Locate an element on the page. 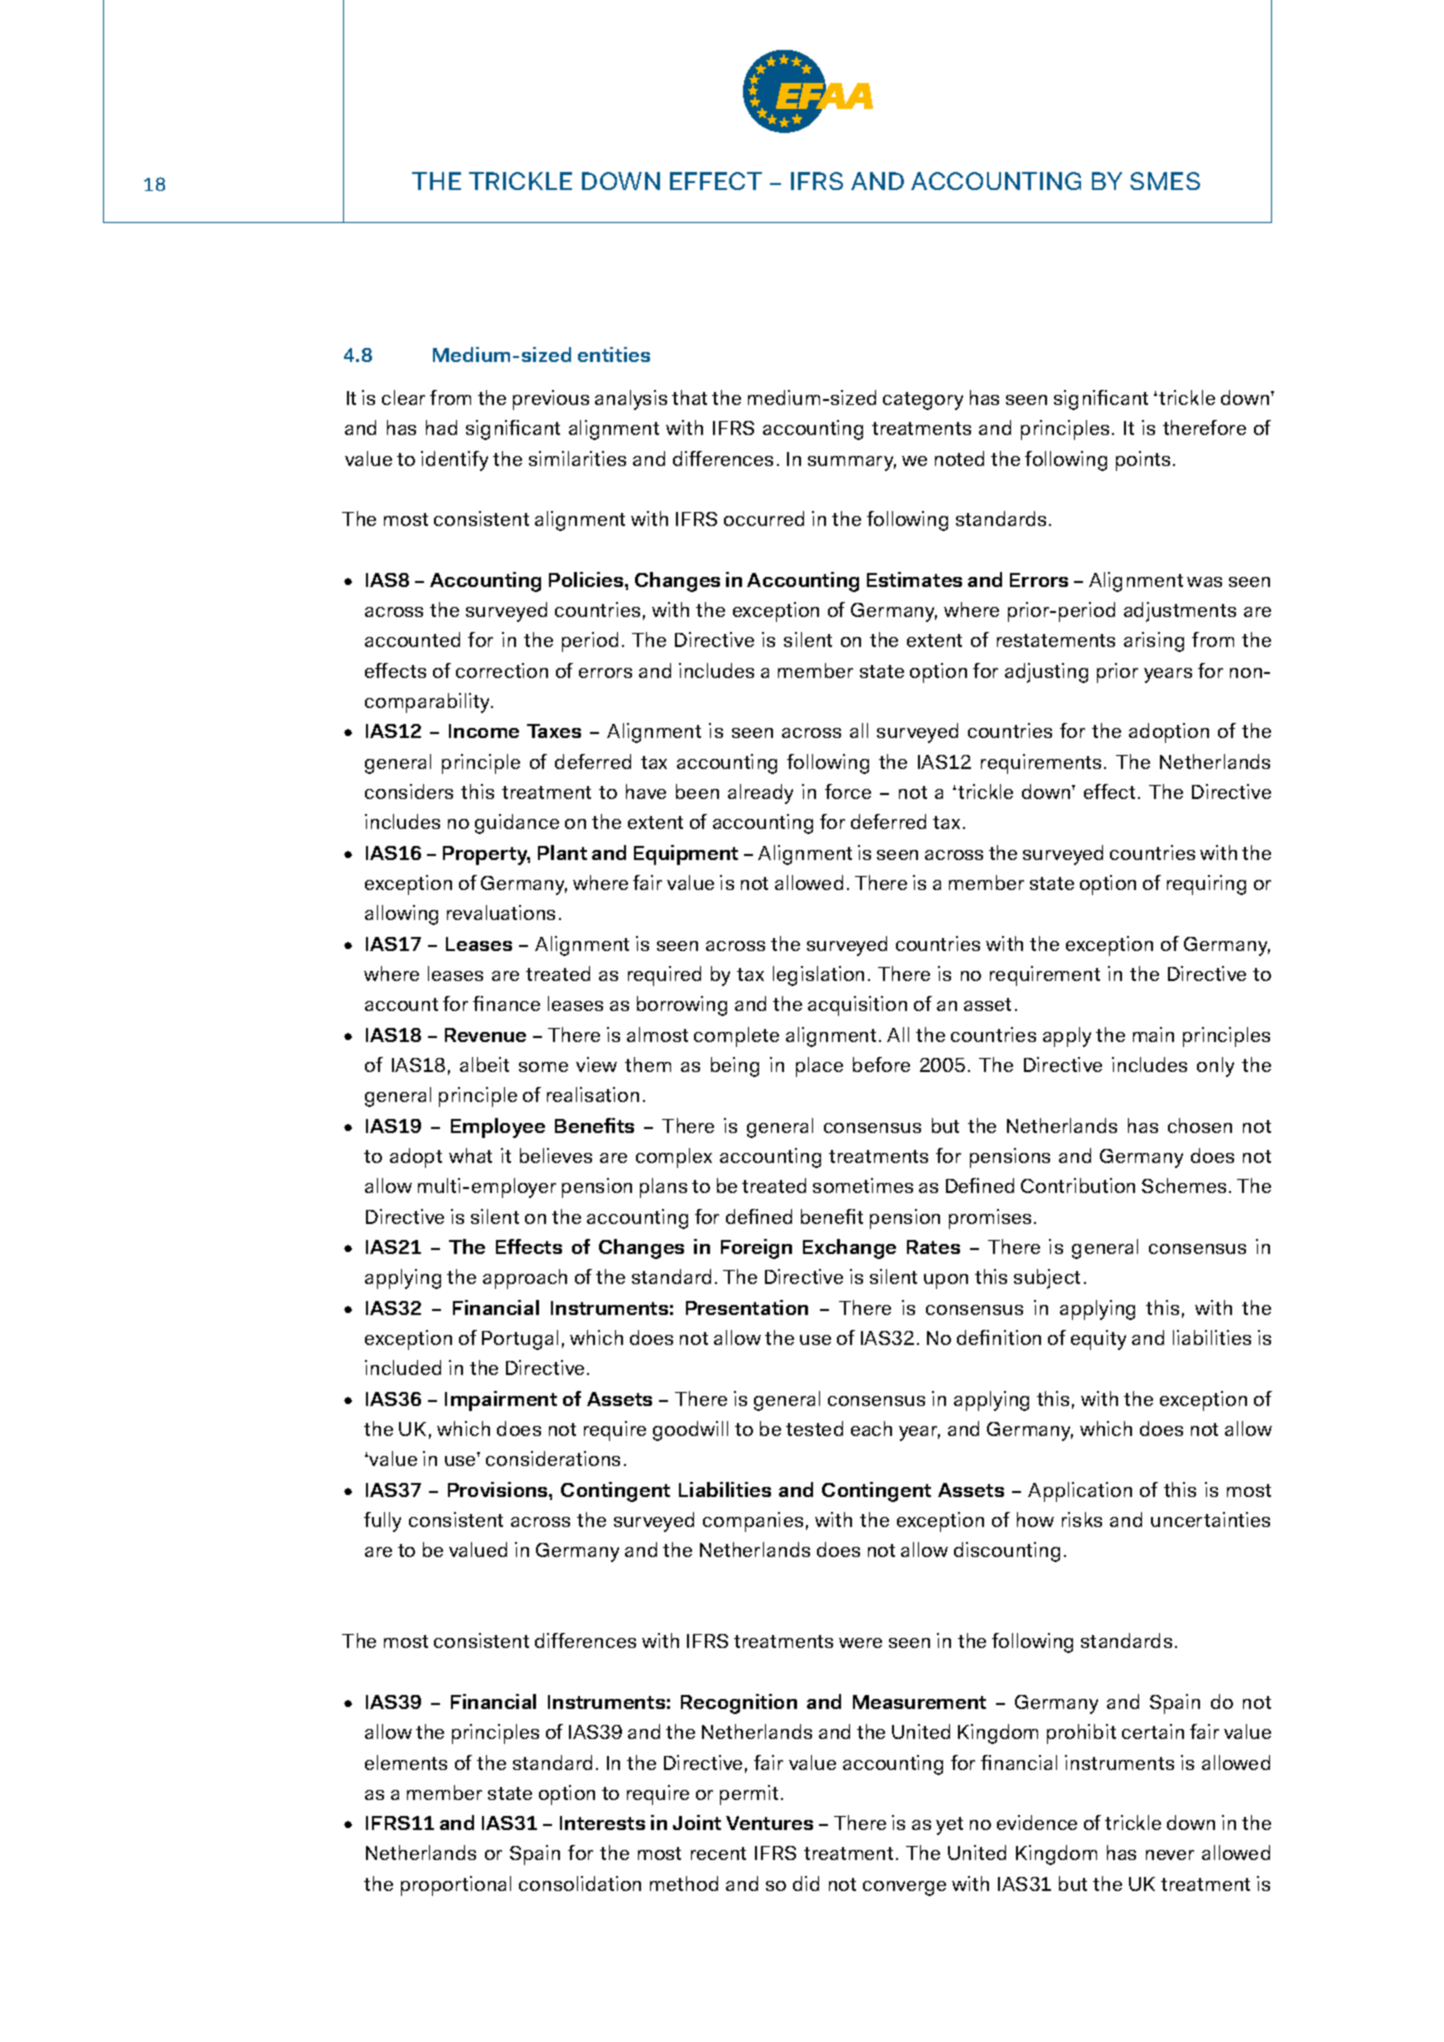  Revenue is located at coordinates (485, 1035).
